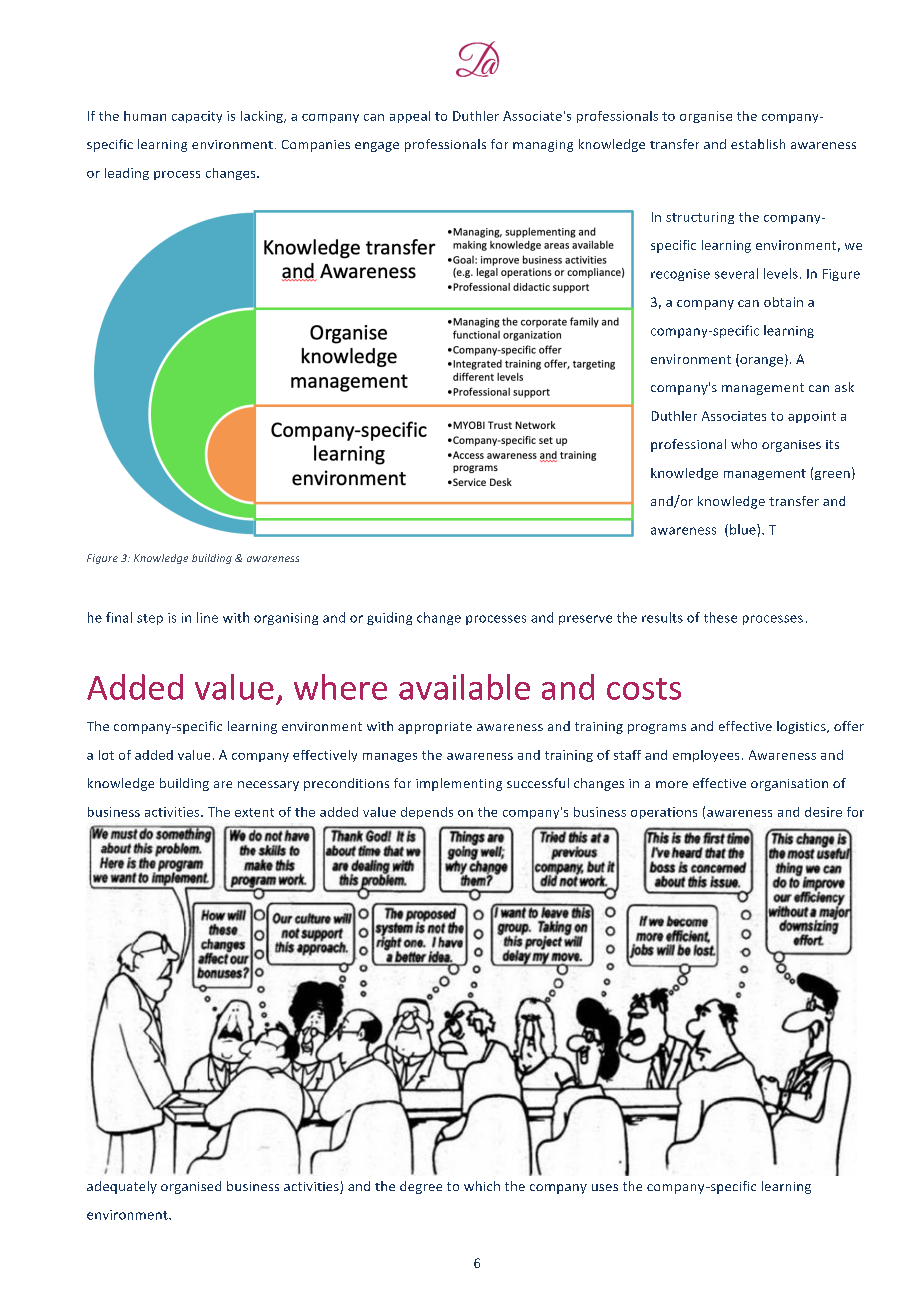 The image size is (924, 1308). Describe the element at coordinates (122, 1187) in the document. I see `adequately` at that location.
